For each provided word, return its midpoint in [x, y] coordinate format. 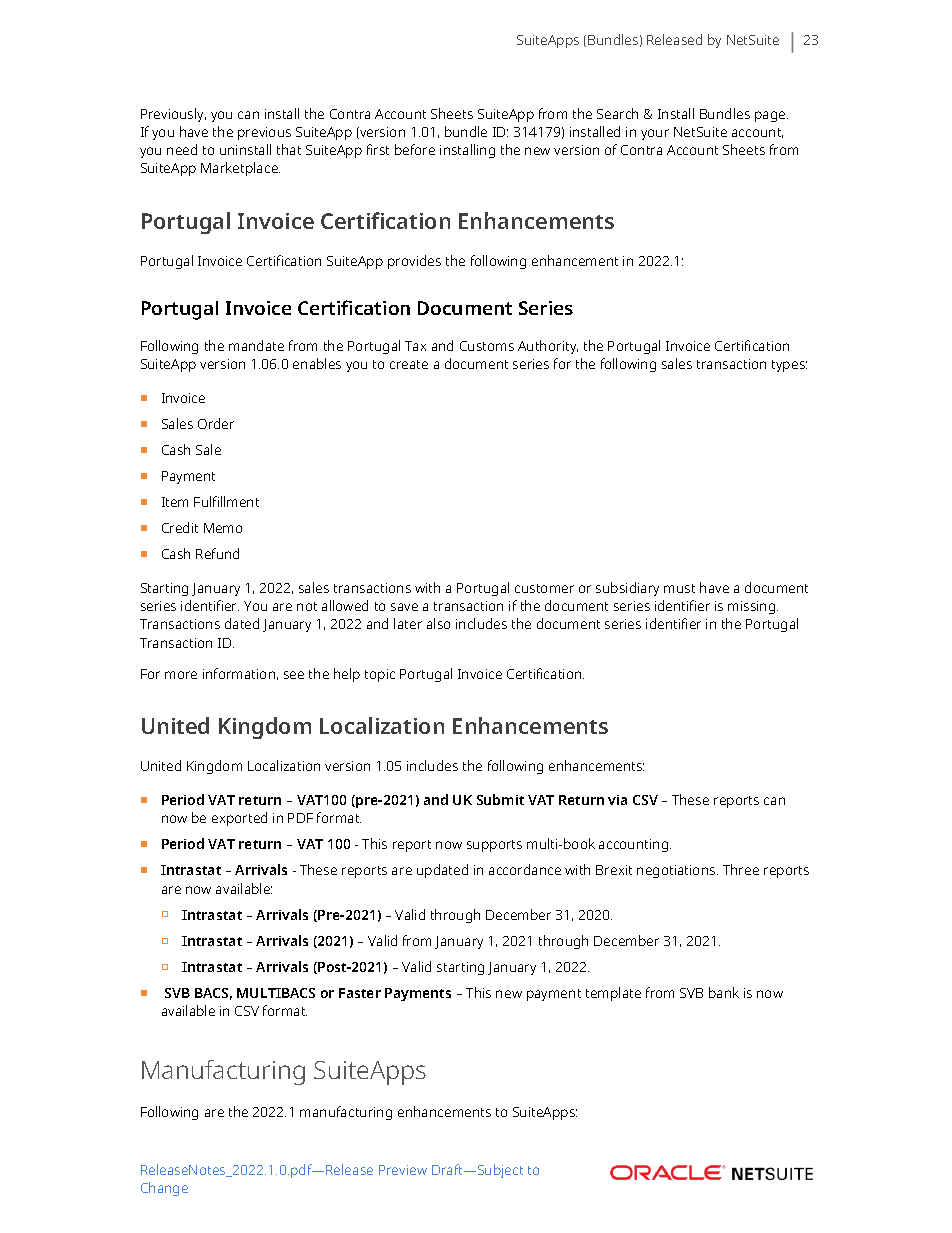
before [415, 149]
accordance [525, 869]
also [438, 623]
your [655, 134]
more [181, 675]
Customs [487, 346]
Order [216, 423]
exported [239, 819]
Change [164, 1189]
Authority [548, 347]
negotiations [677, 871]
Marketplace [240, 169]
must [679, 588]
